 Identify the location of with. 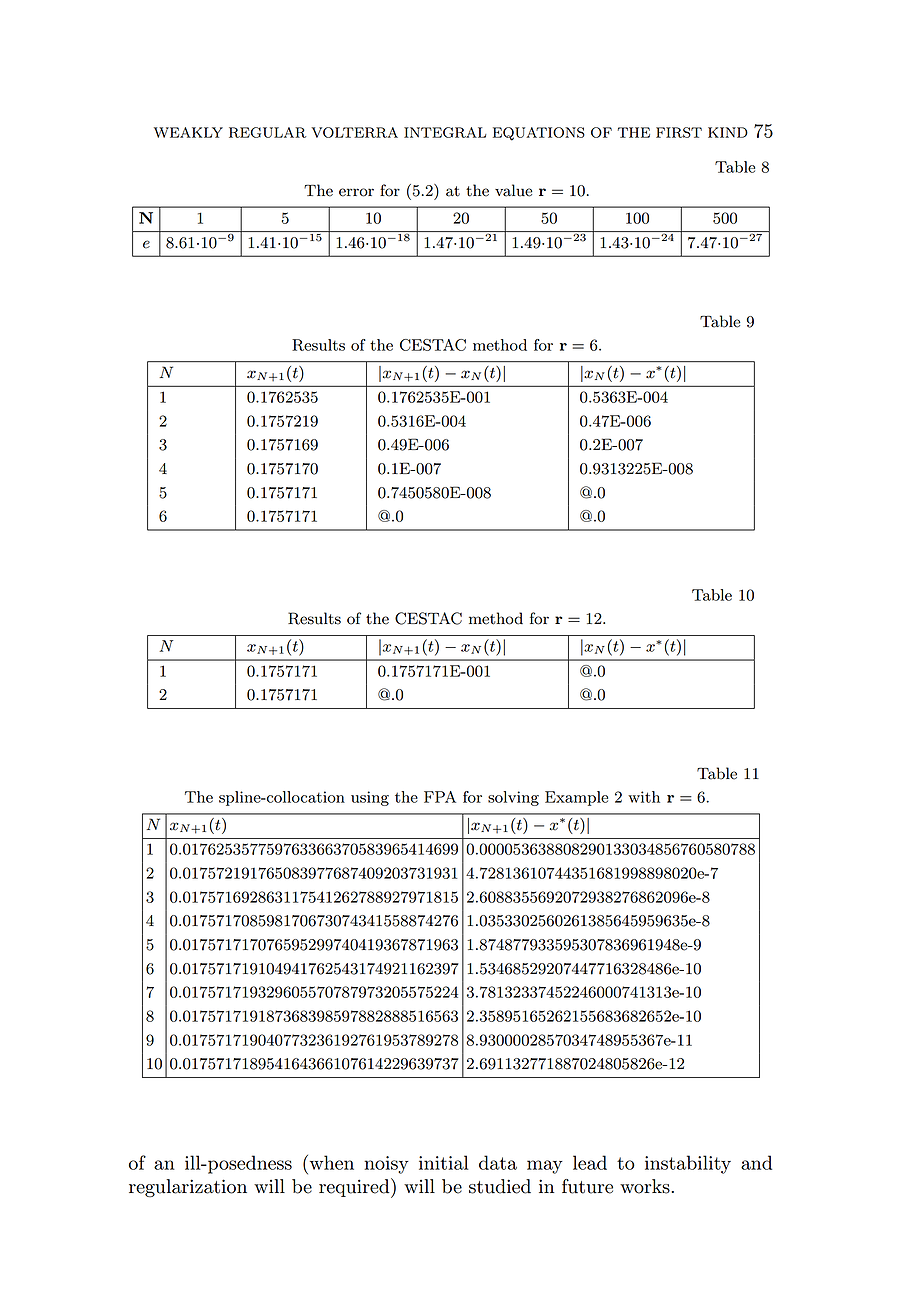
(644, 797).
